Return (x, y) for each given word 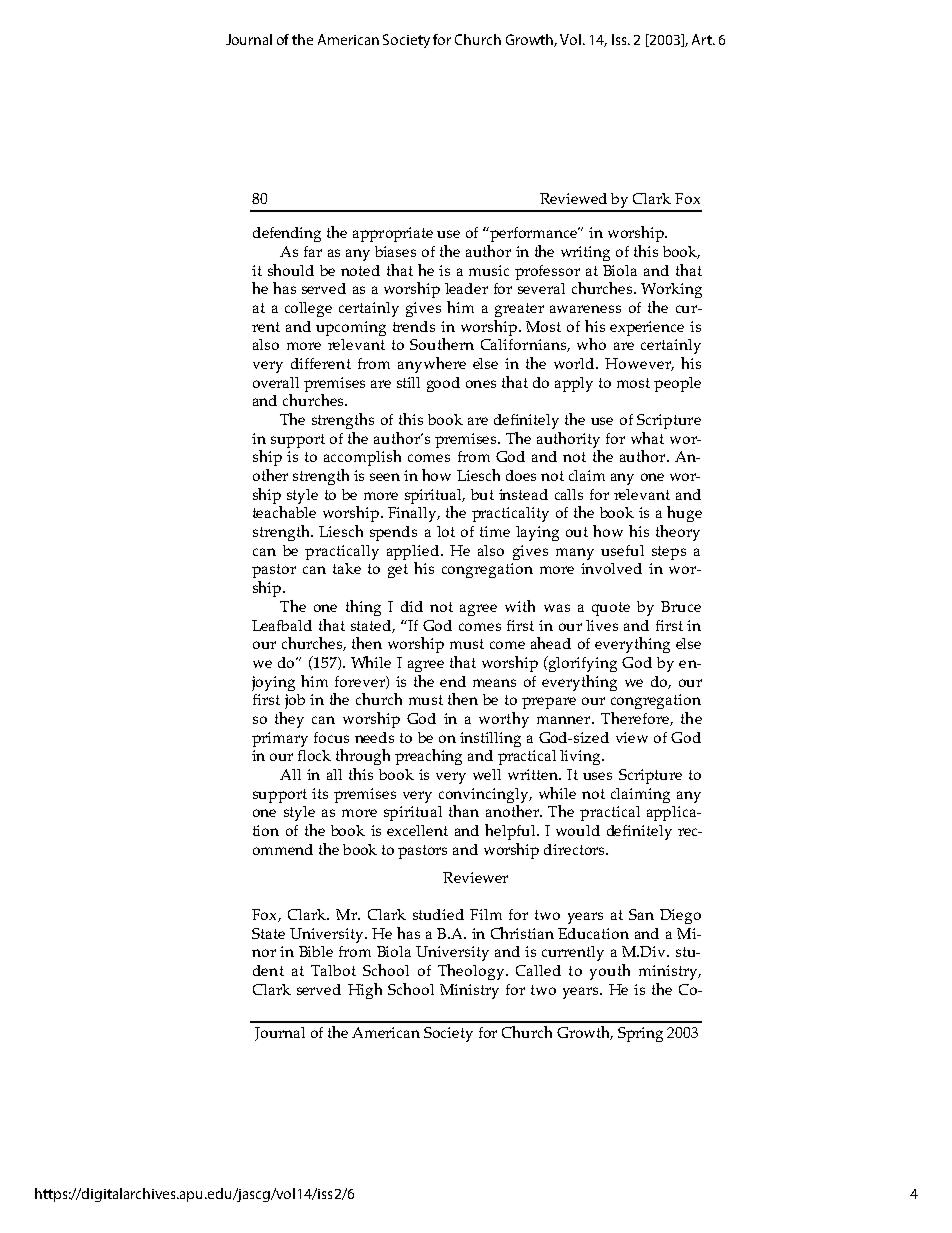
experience (647, 328)
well (487, 774)
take (347, 568)
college (308, 309)
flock (314, 755)
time (495, 531)
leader (466, 288)
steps (669, 553)
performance (534, 234)
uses (597, 776)
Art (703, 39)
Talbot (333, 970)
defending (287, 234)
